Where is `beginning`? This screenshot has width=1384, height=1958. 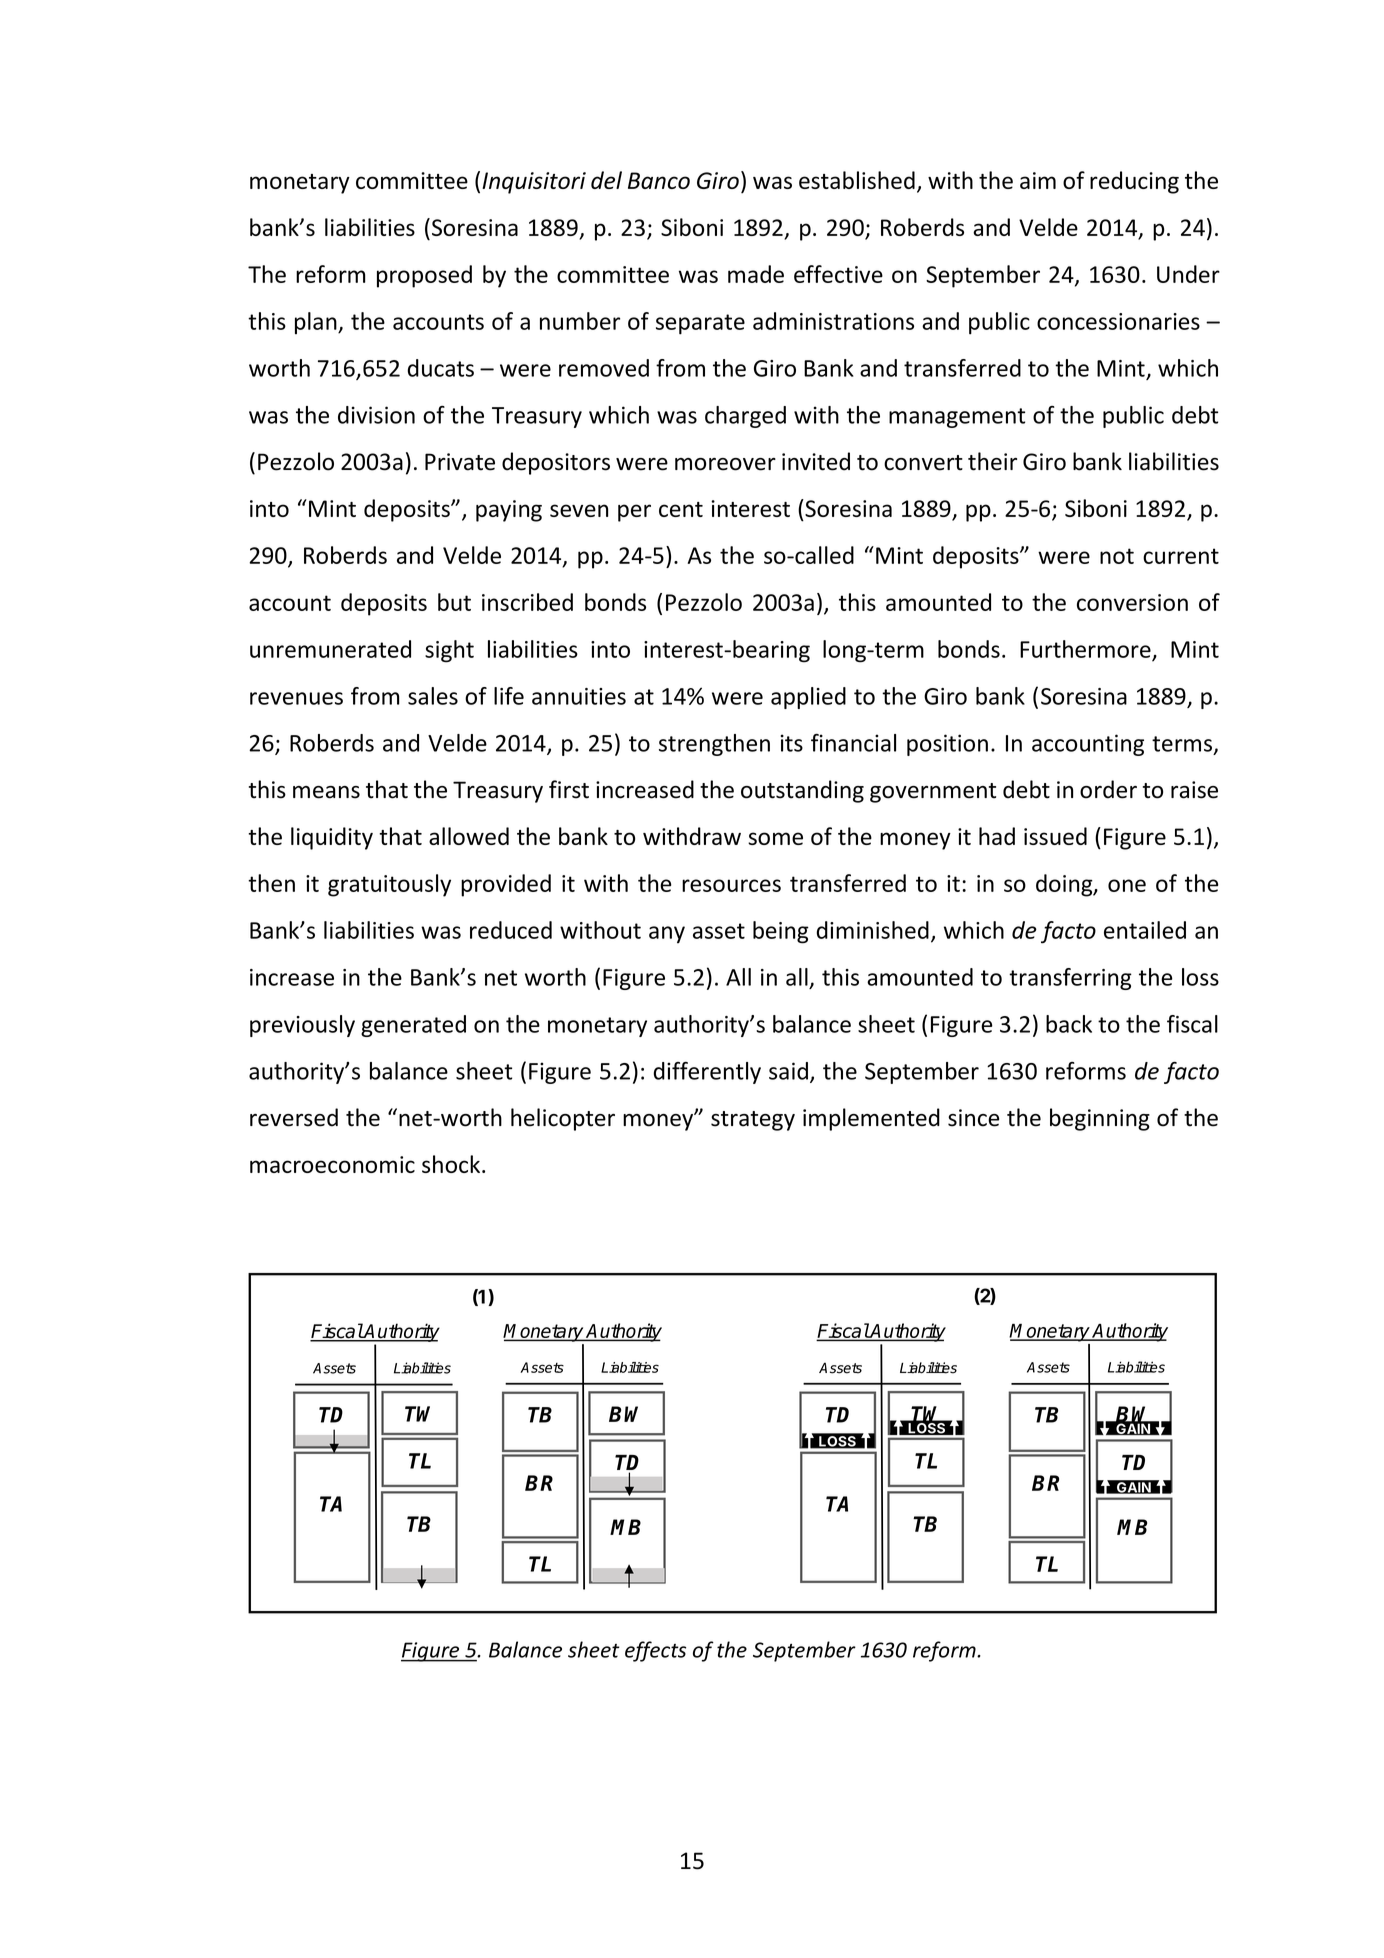
beginning is located at coordinates (1100, 1119).
